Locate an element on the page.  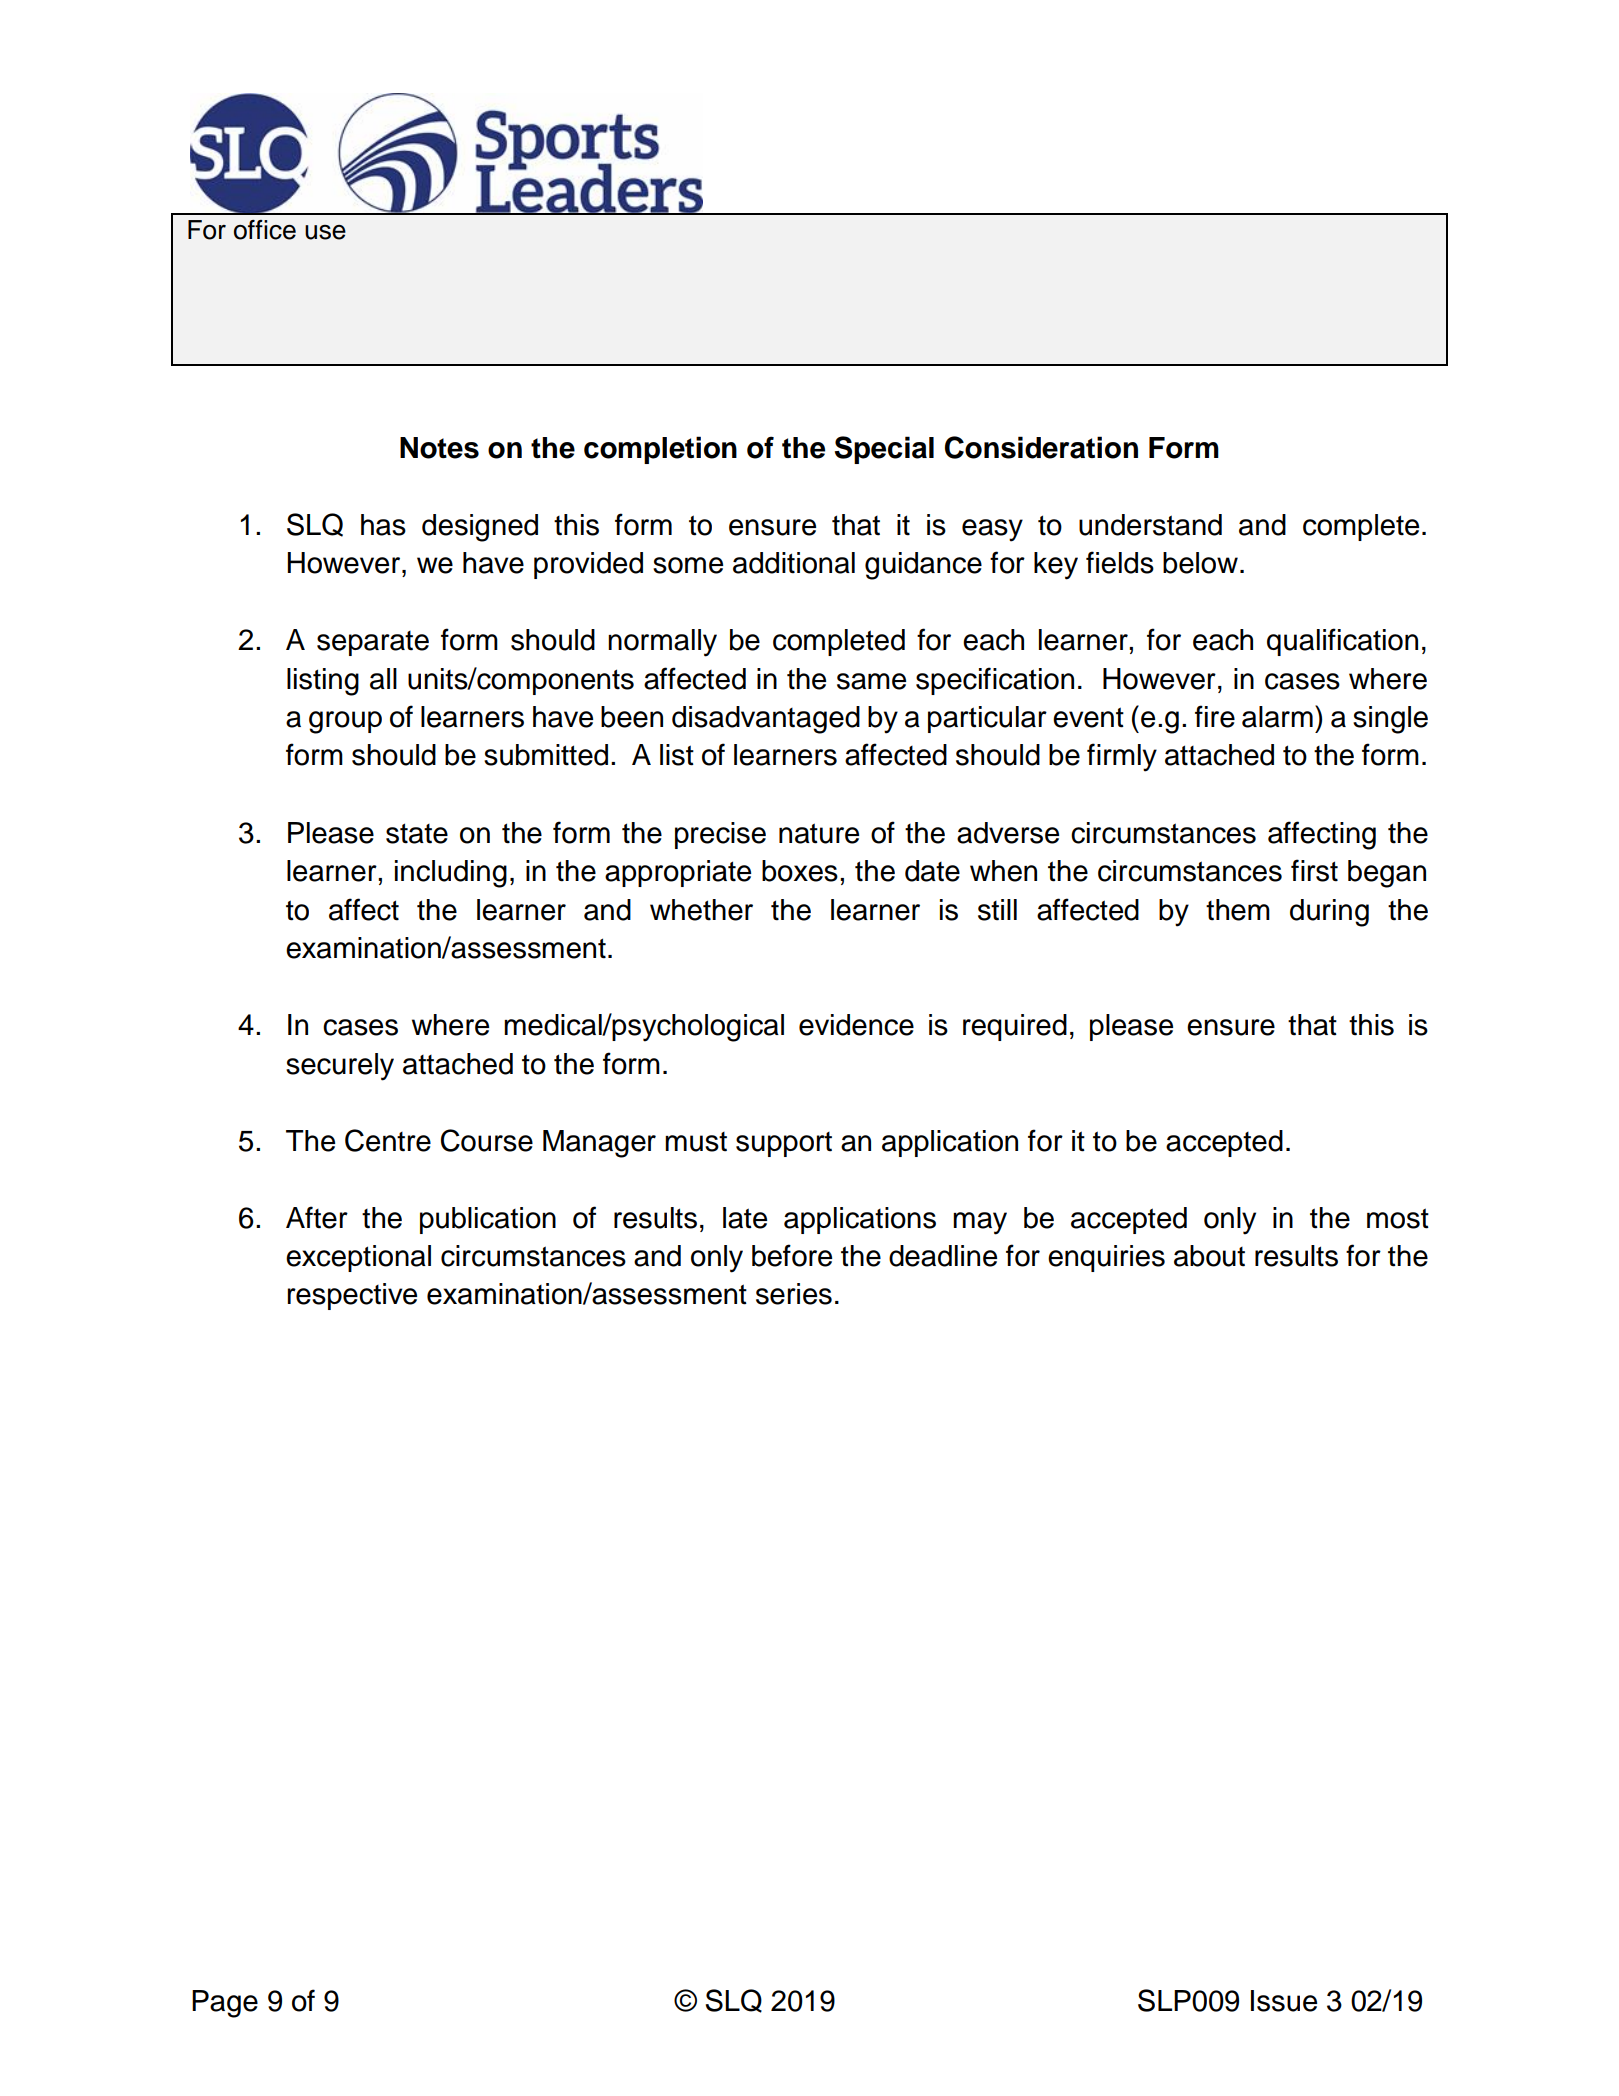
Special is located at coordinates (884, 450).
